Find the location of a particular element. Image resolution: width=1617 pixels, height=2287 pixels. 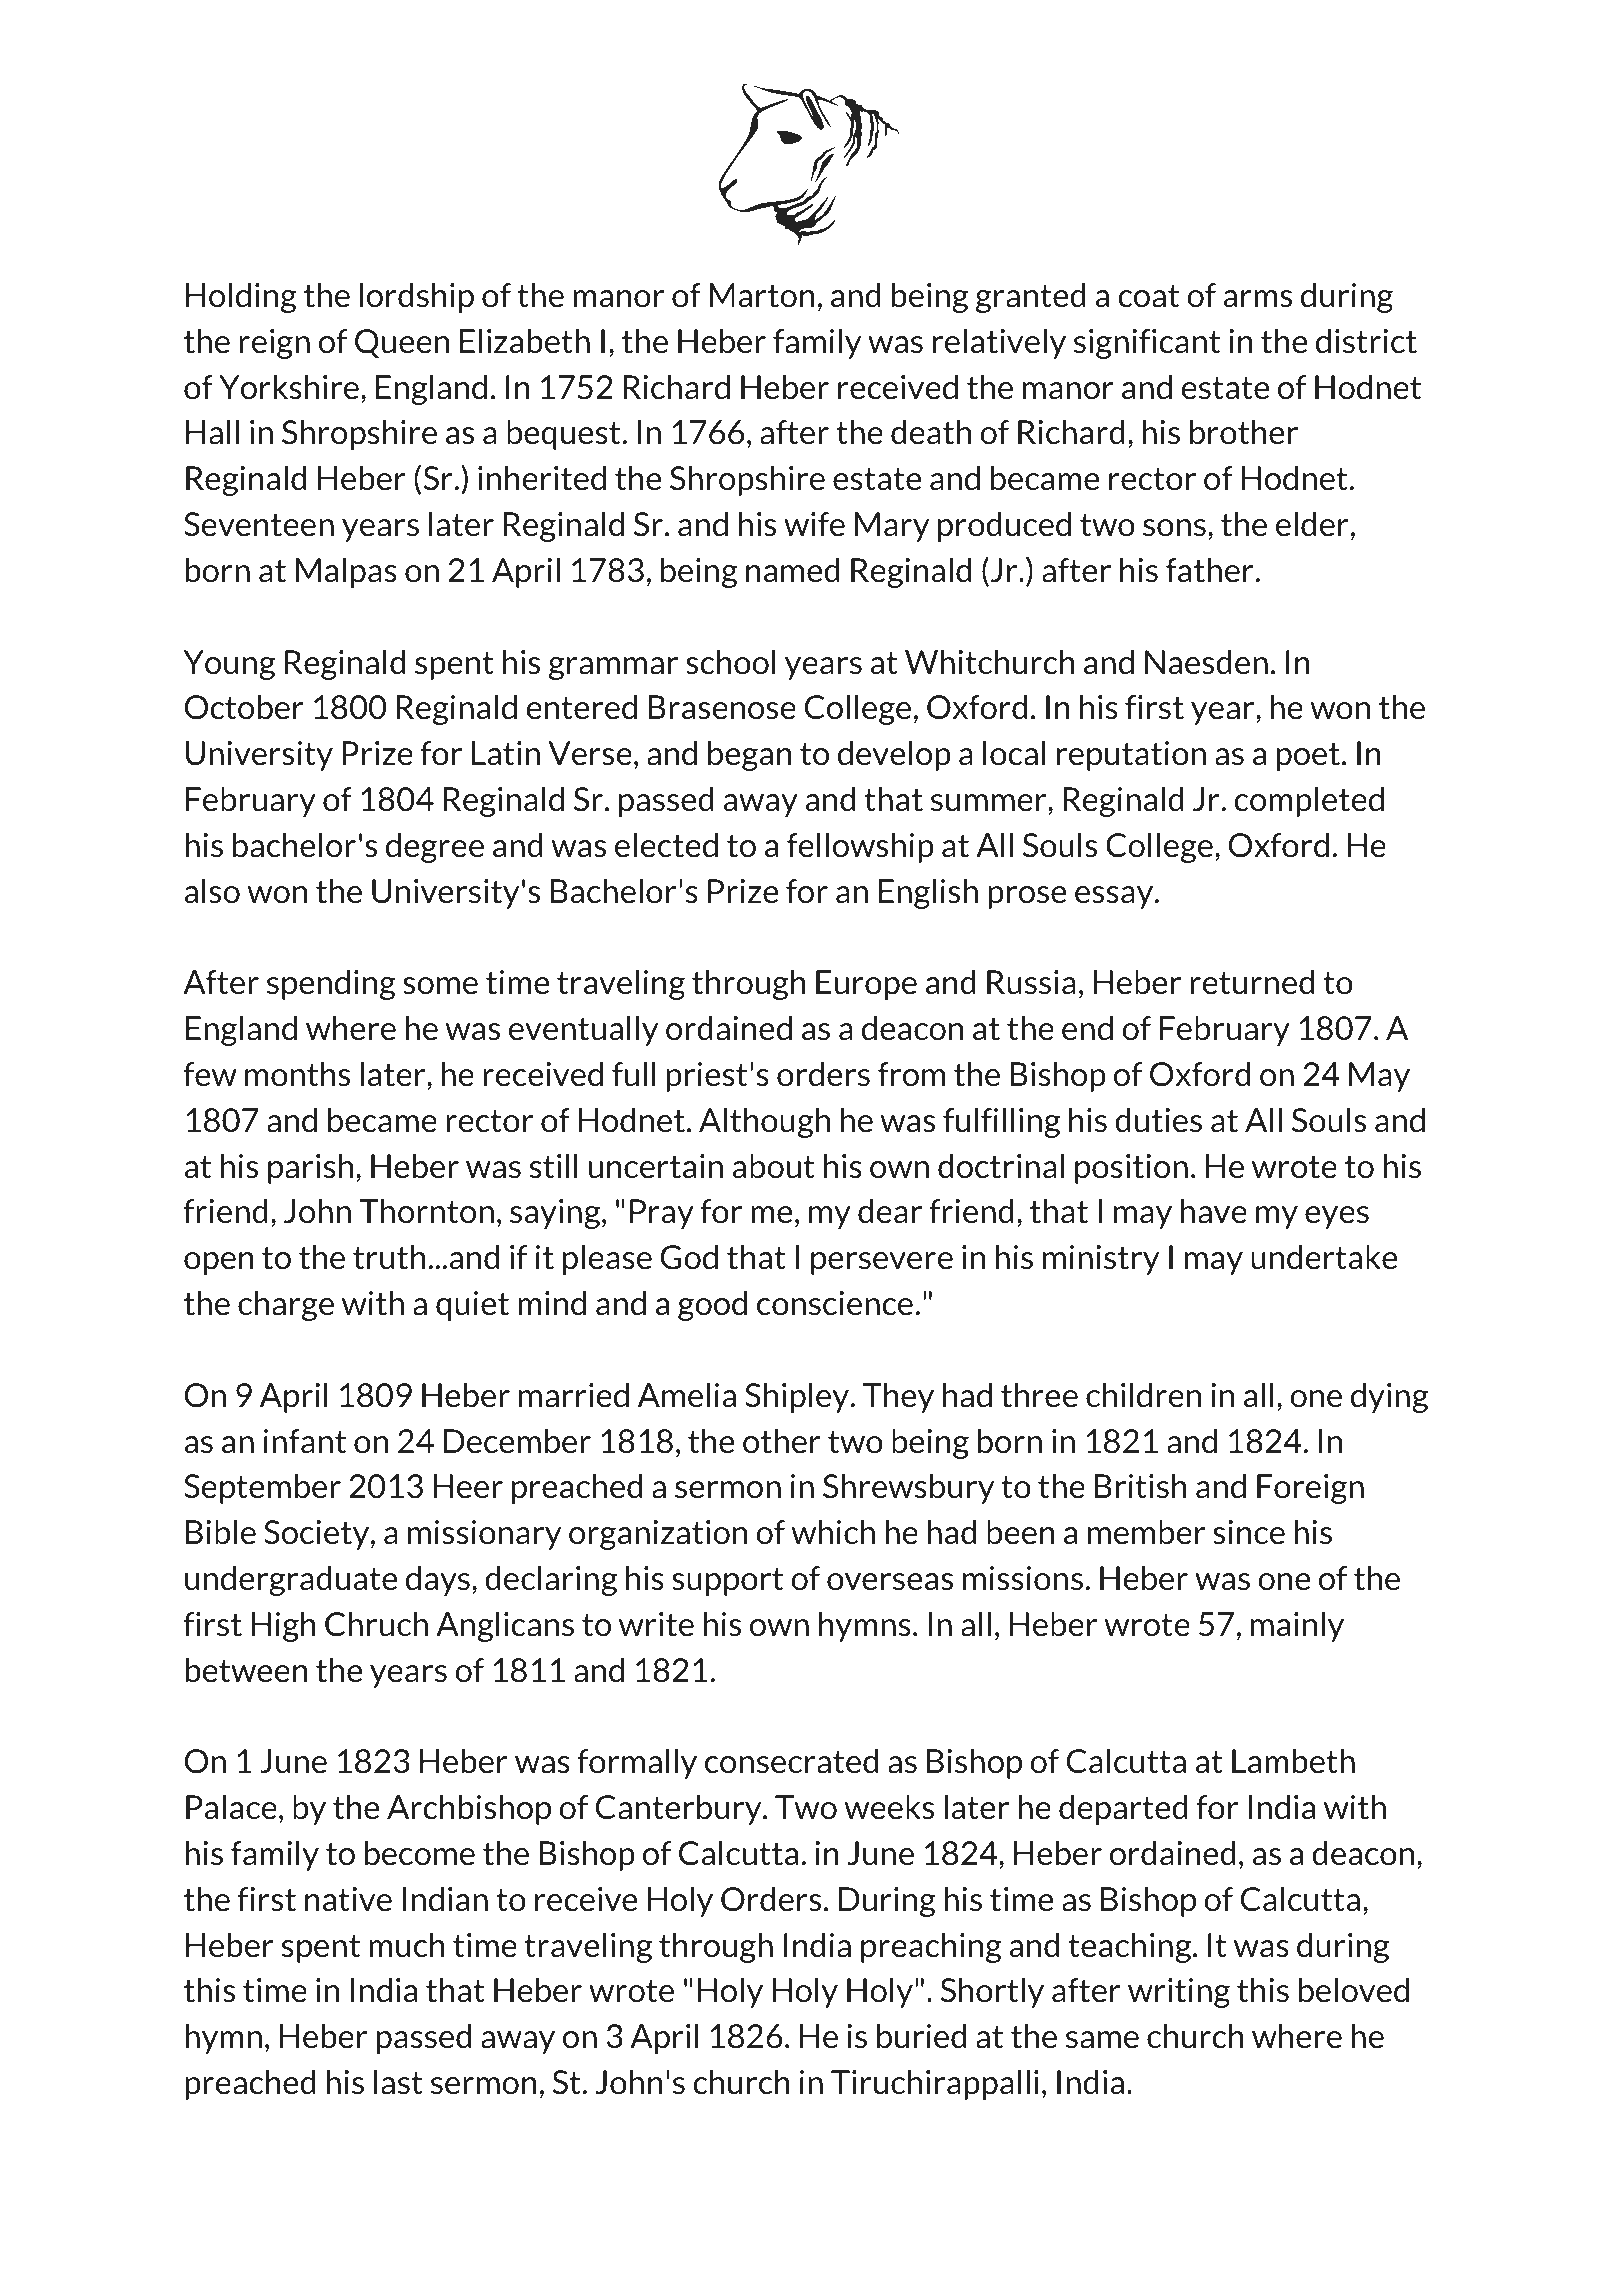

have is located at coordinates (1214, 1211).
